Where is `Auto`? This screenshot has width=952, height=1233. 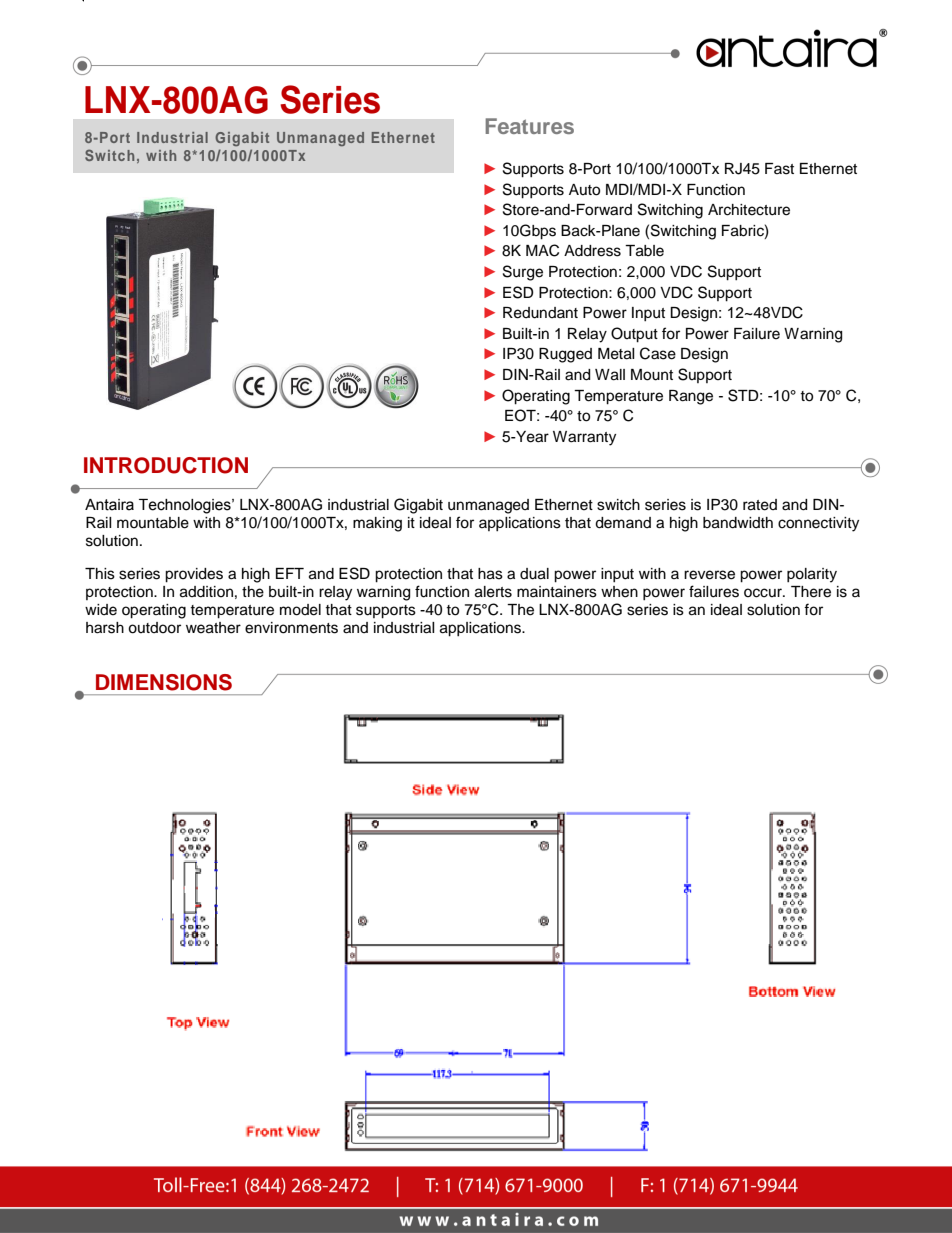
Auto is located at coordinates (584, 190).
